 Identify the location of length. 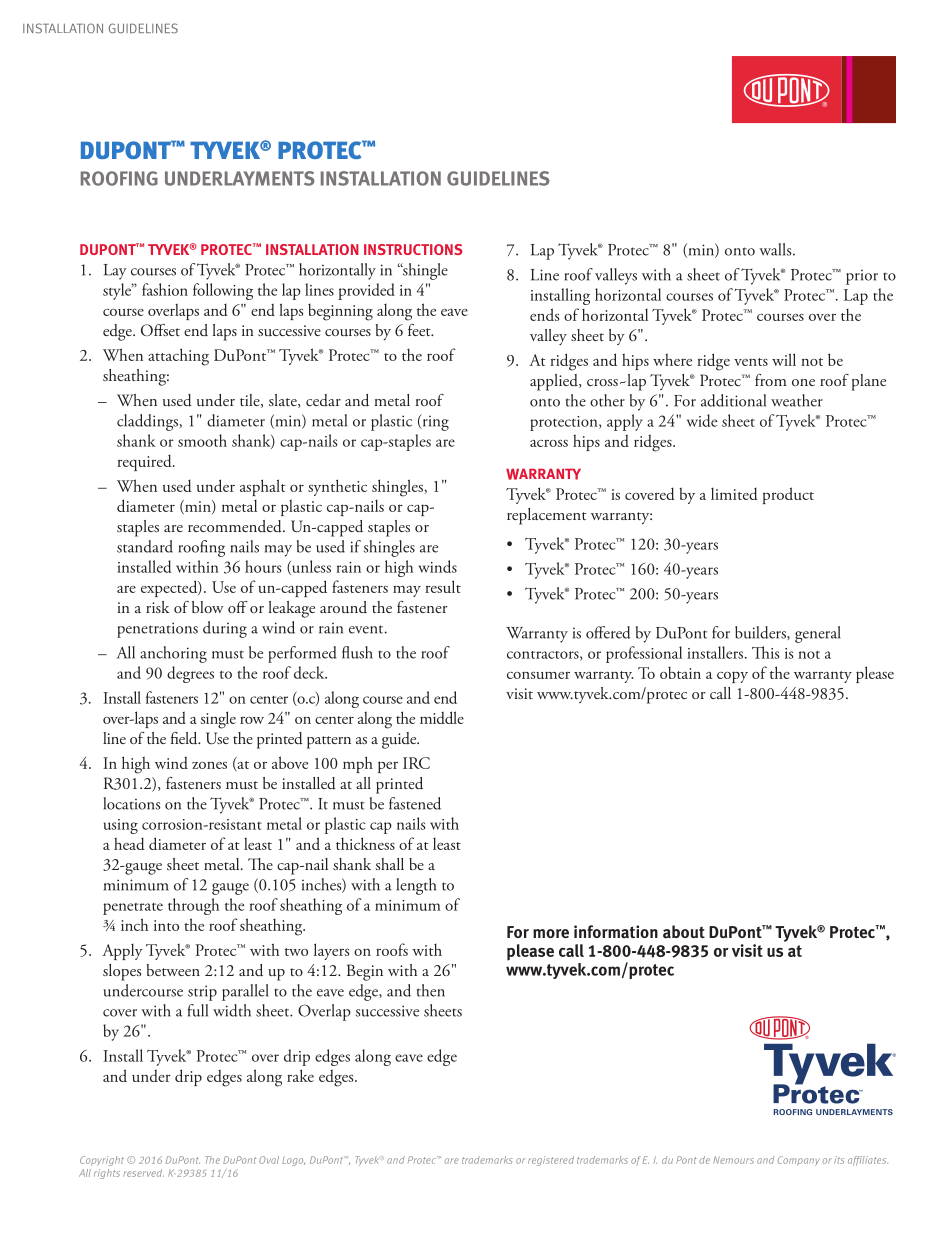
(416, 886).
